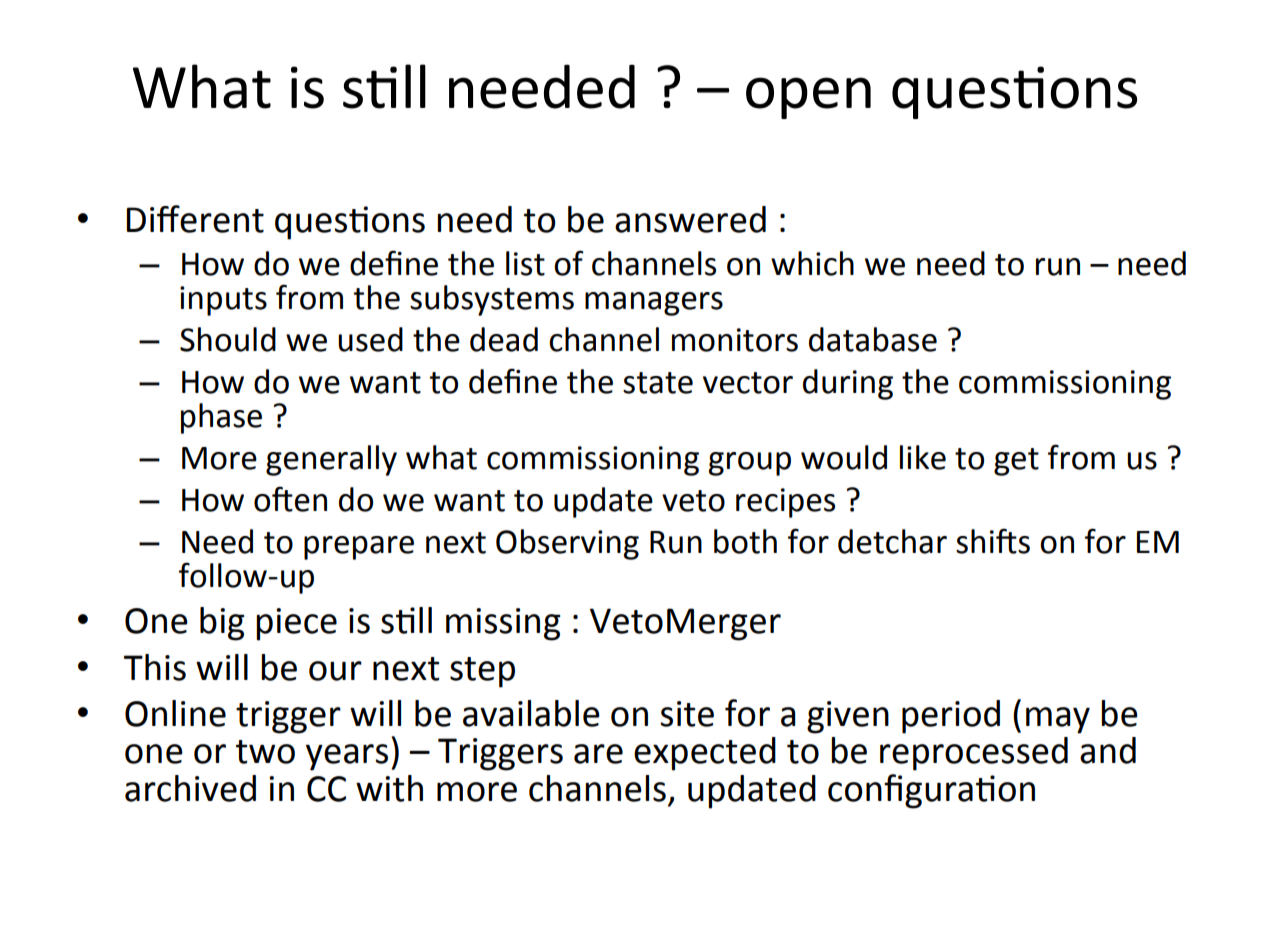 The width and height of the document is (1270, 952). Describe the element at coordinates (359, 548) in the document. I see `prepare` at that location.
